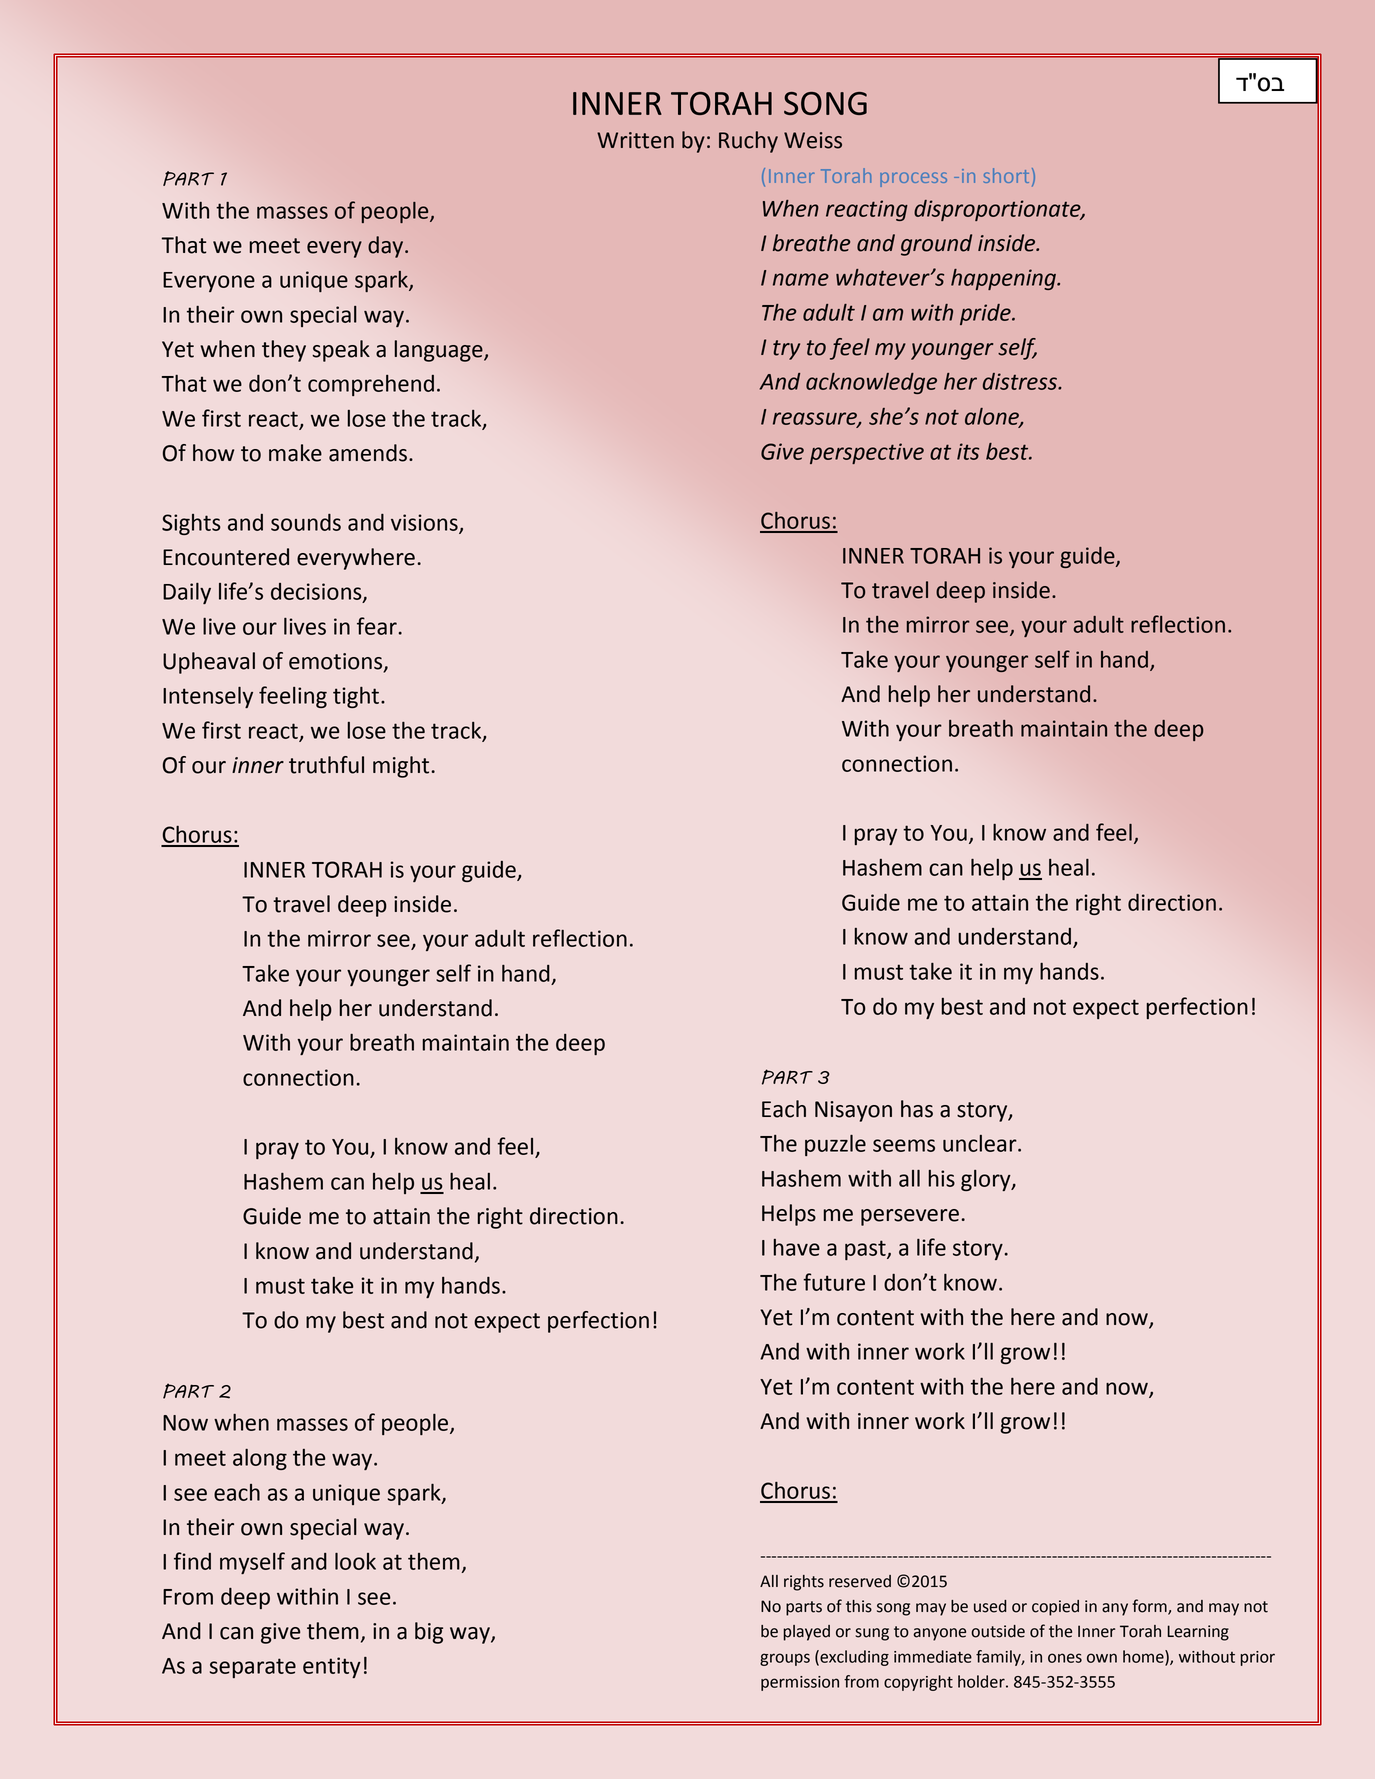 The width and height of the screenshot is (1375, 1779). What do you see at coordinates (1006, 175) in the screenshot?
I see `short` at bounding box center [1006, 175].
